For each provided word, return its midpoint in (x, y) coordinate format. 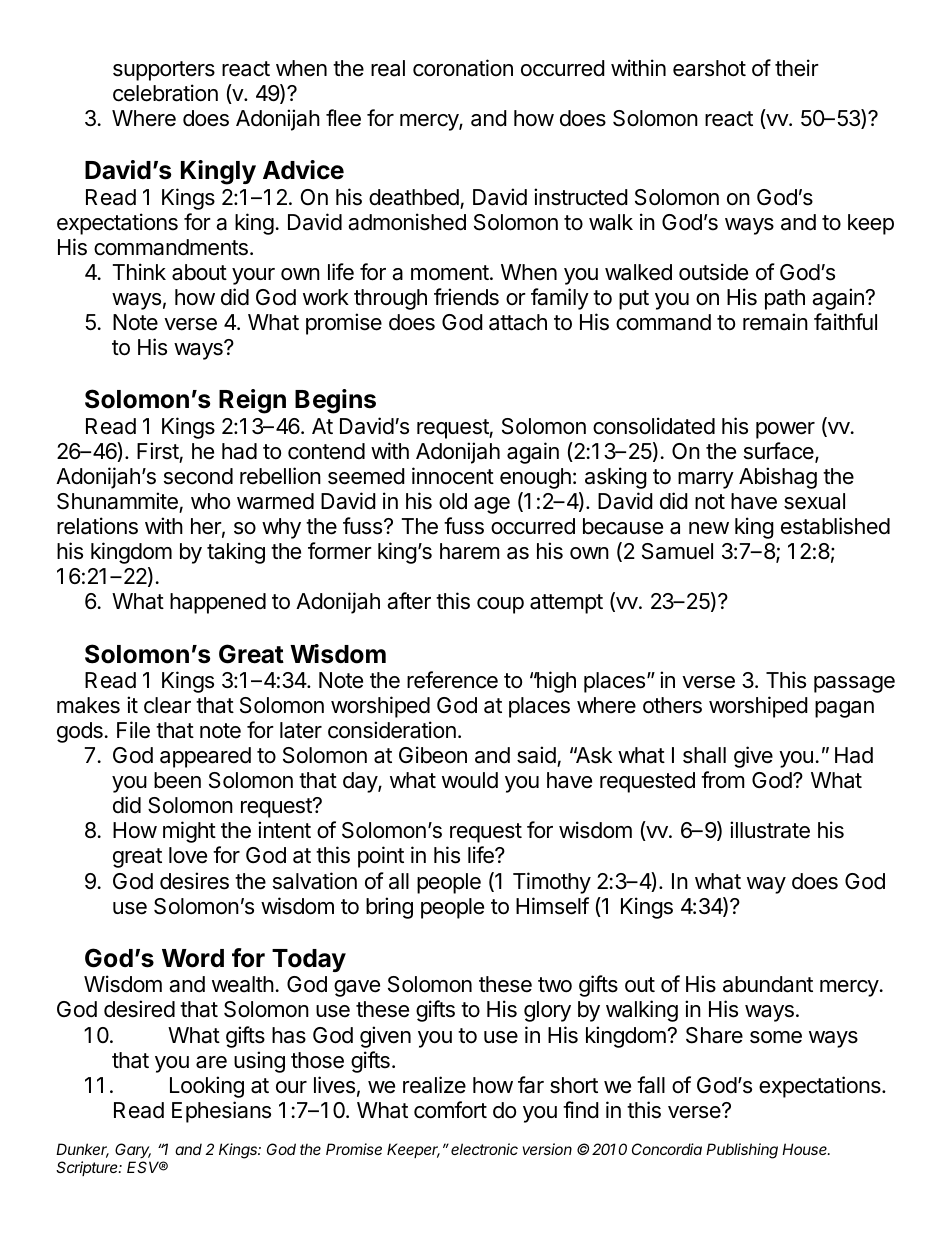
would (470, 780)
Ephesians (221, 1112)
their (797, 68)
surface (780, 452)
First (158, 451)
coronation (463, 68)
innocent (453, 476)
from (723, 780)
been (177, 780)
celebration (165, 93)
